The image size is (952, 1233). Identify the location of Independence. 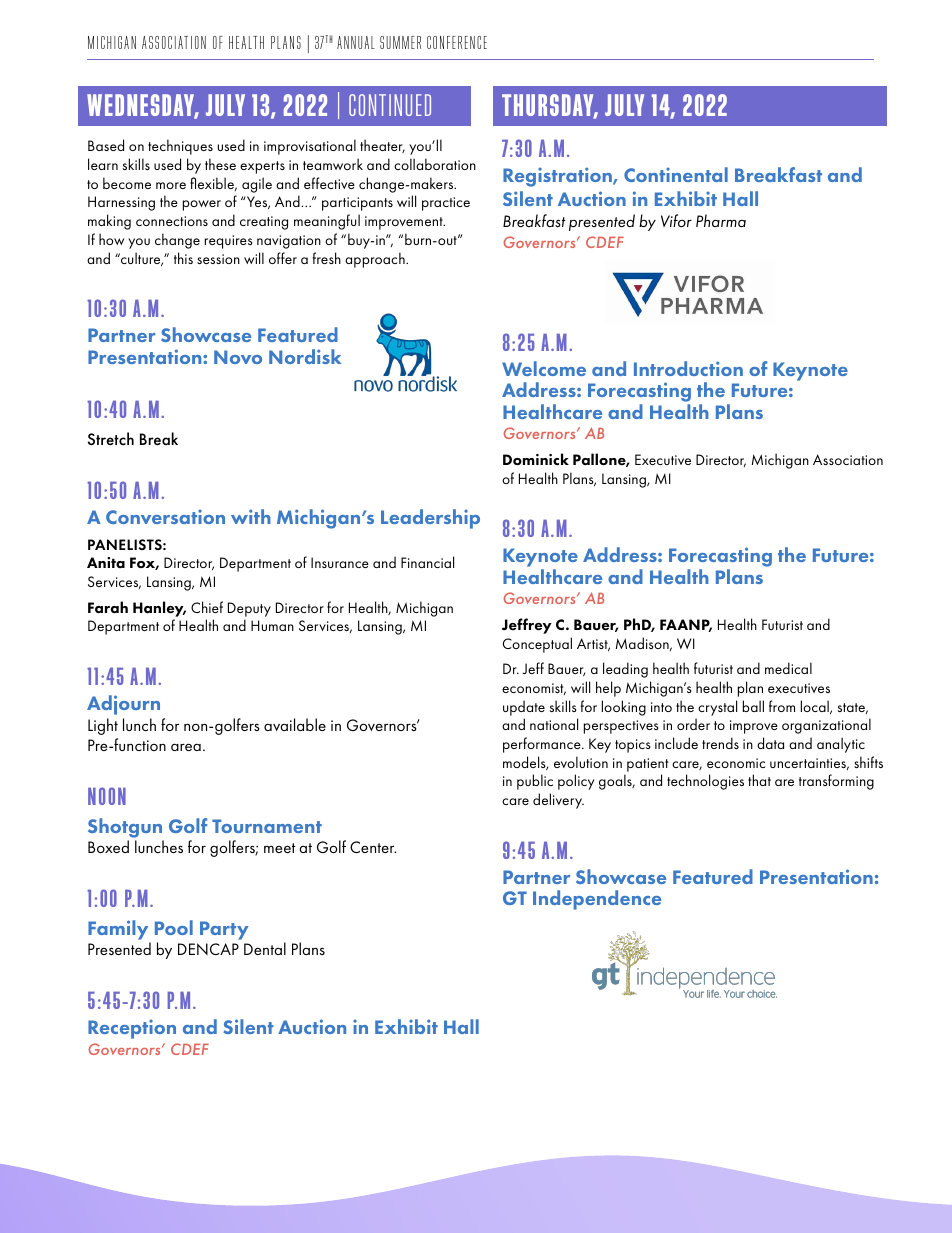
(597, 900).
